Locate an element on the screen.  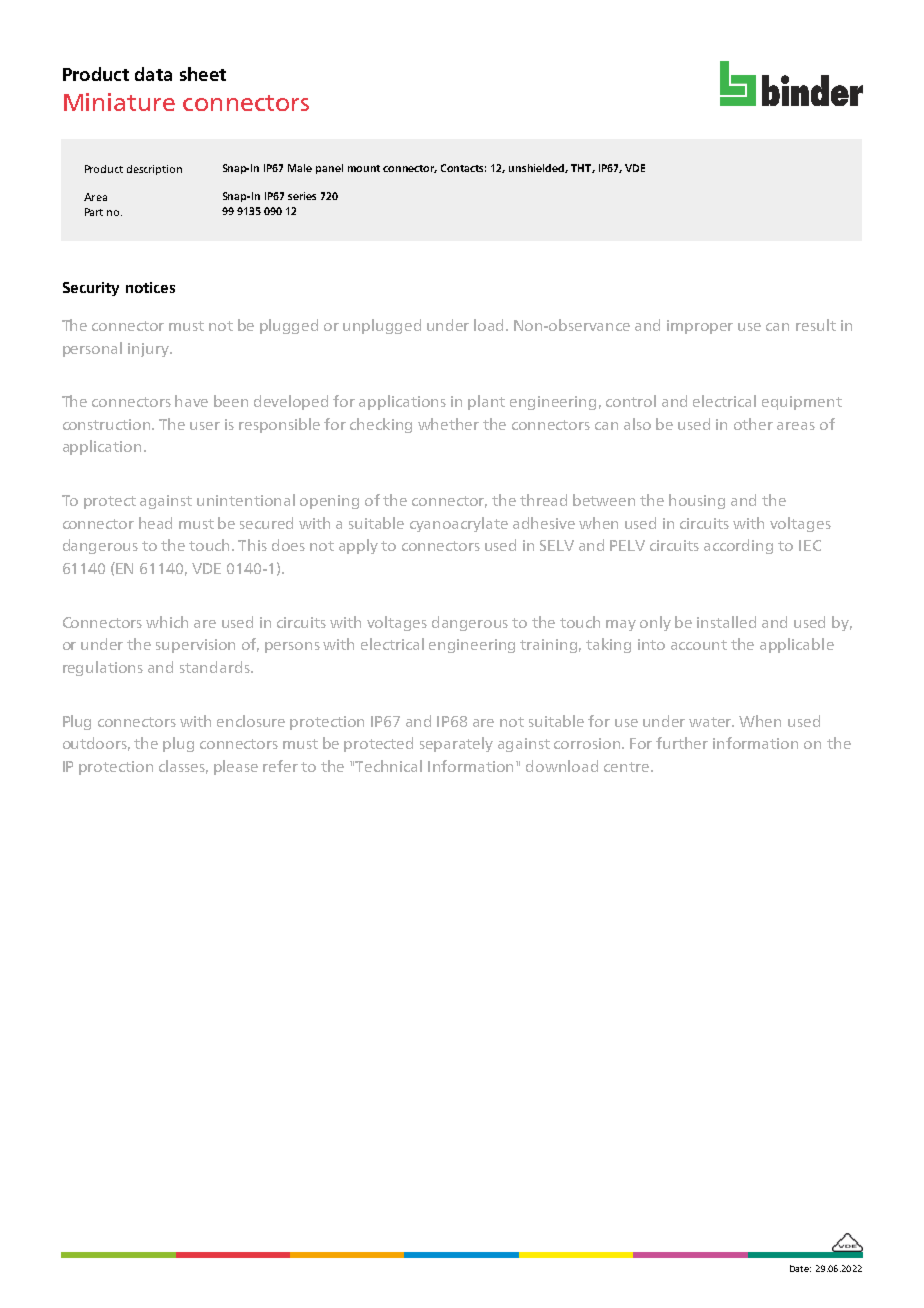
improper is located at coordinates (700, 327).
